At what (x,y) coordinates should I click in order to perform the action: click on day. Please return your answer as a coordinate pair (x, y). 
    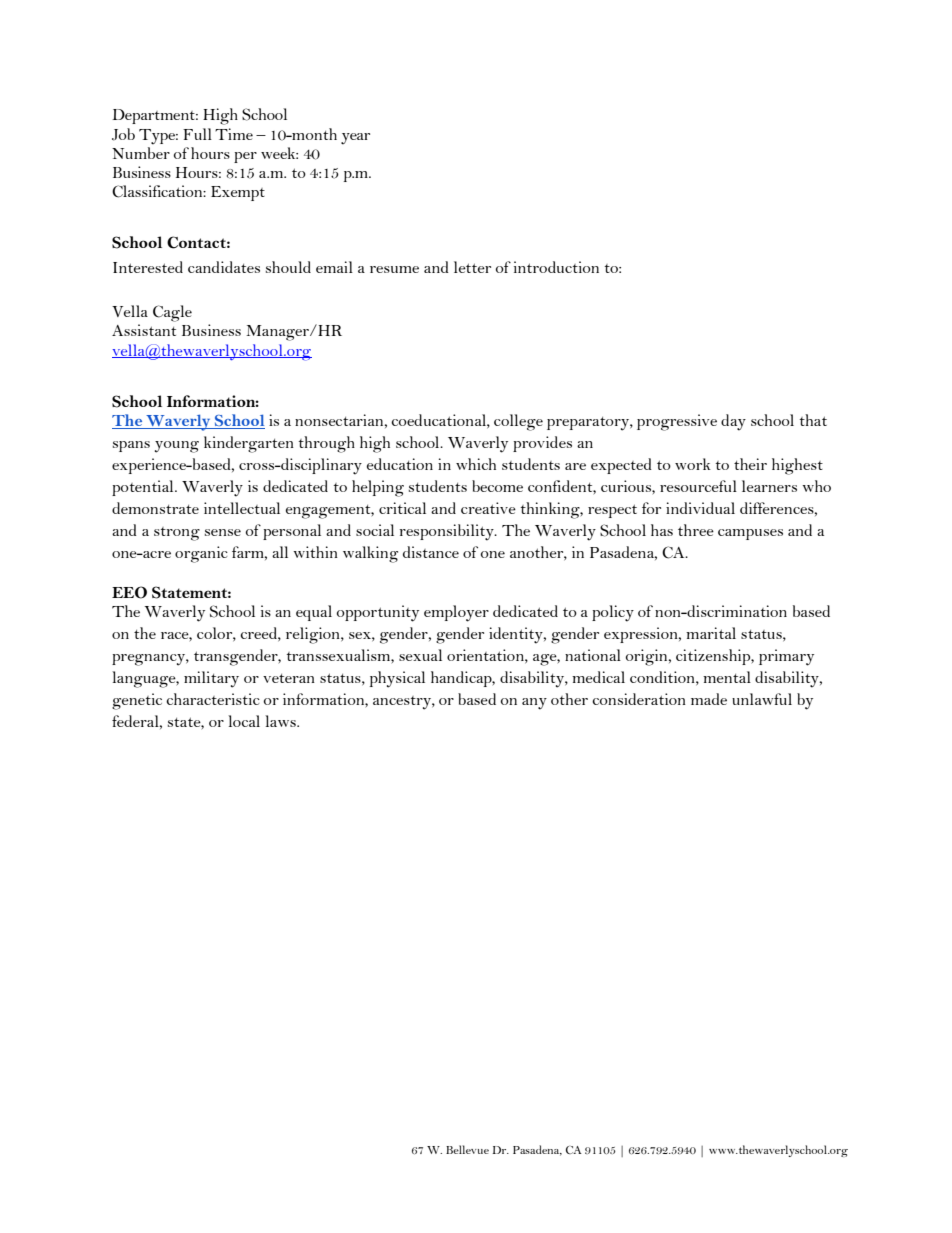
    Looking at the image, I should click on (733, 422).
